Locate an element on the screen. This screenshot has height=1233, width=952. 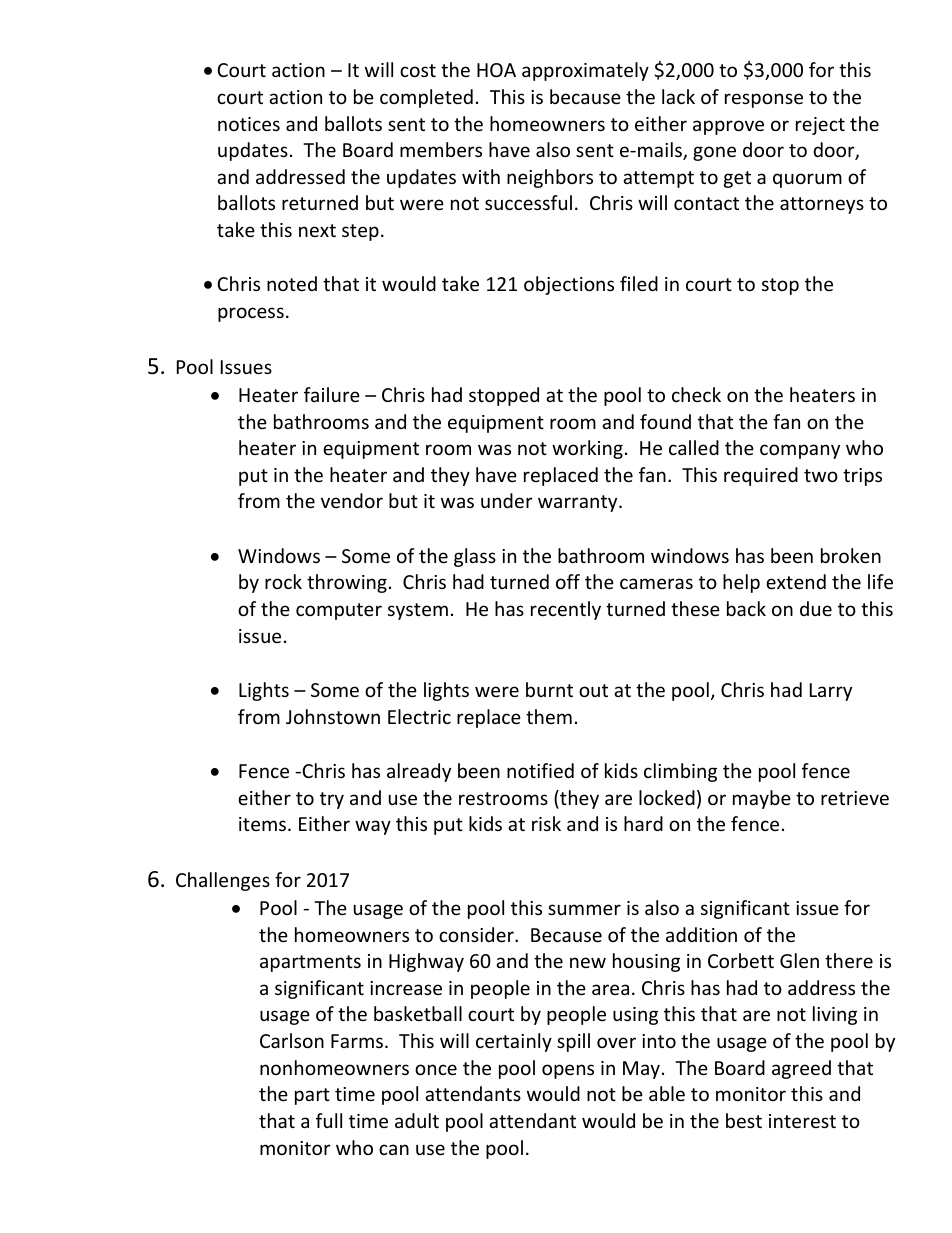
check is located at coordinates (696, 394).
